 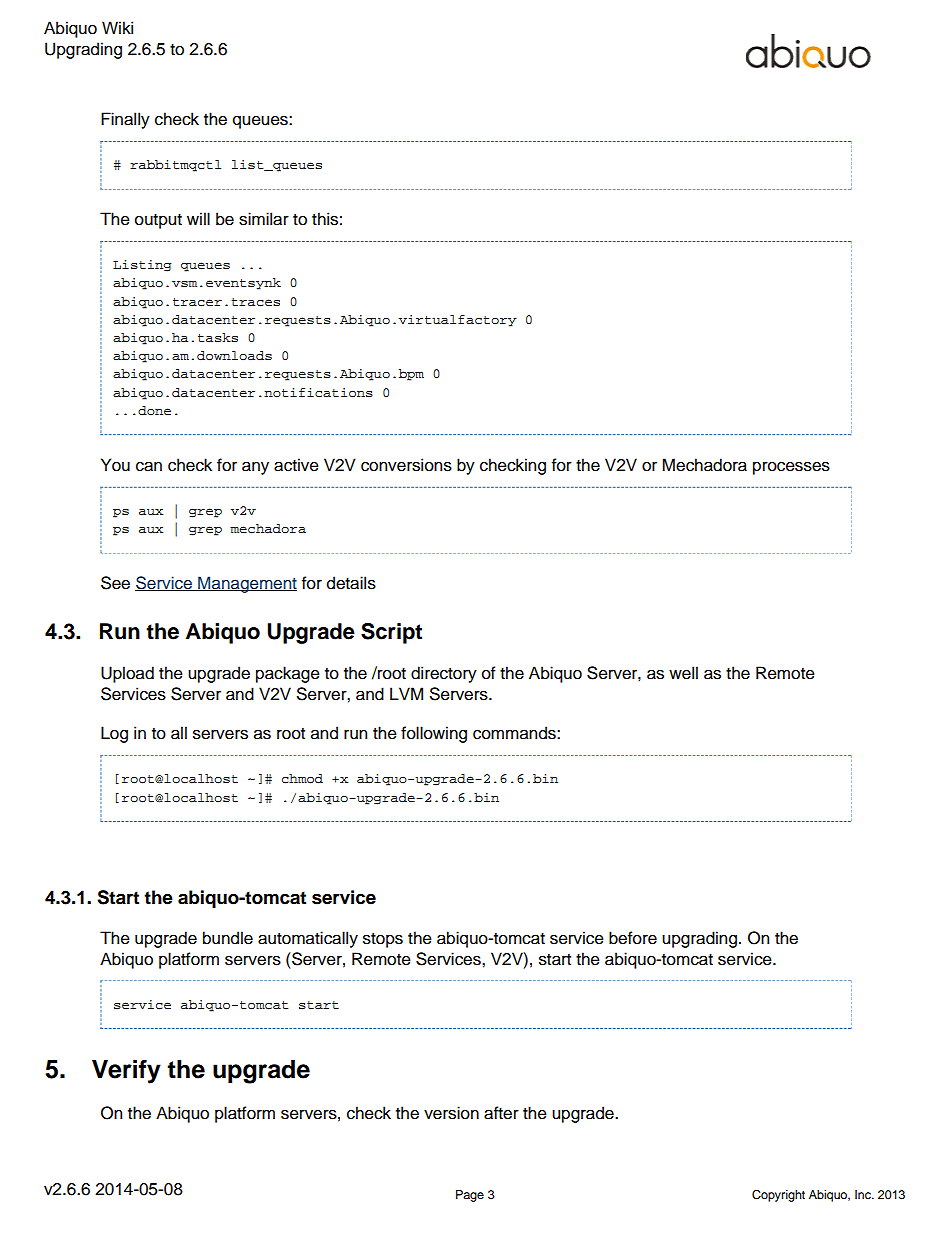 I want to click on similar, so click(x=264, y=219).
